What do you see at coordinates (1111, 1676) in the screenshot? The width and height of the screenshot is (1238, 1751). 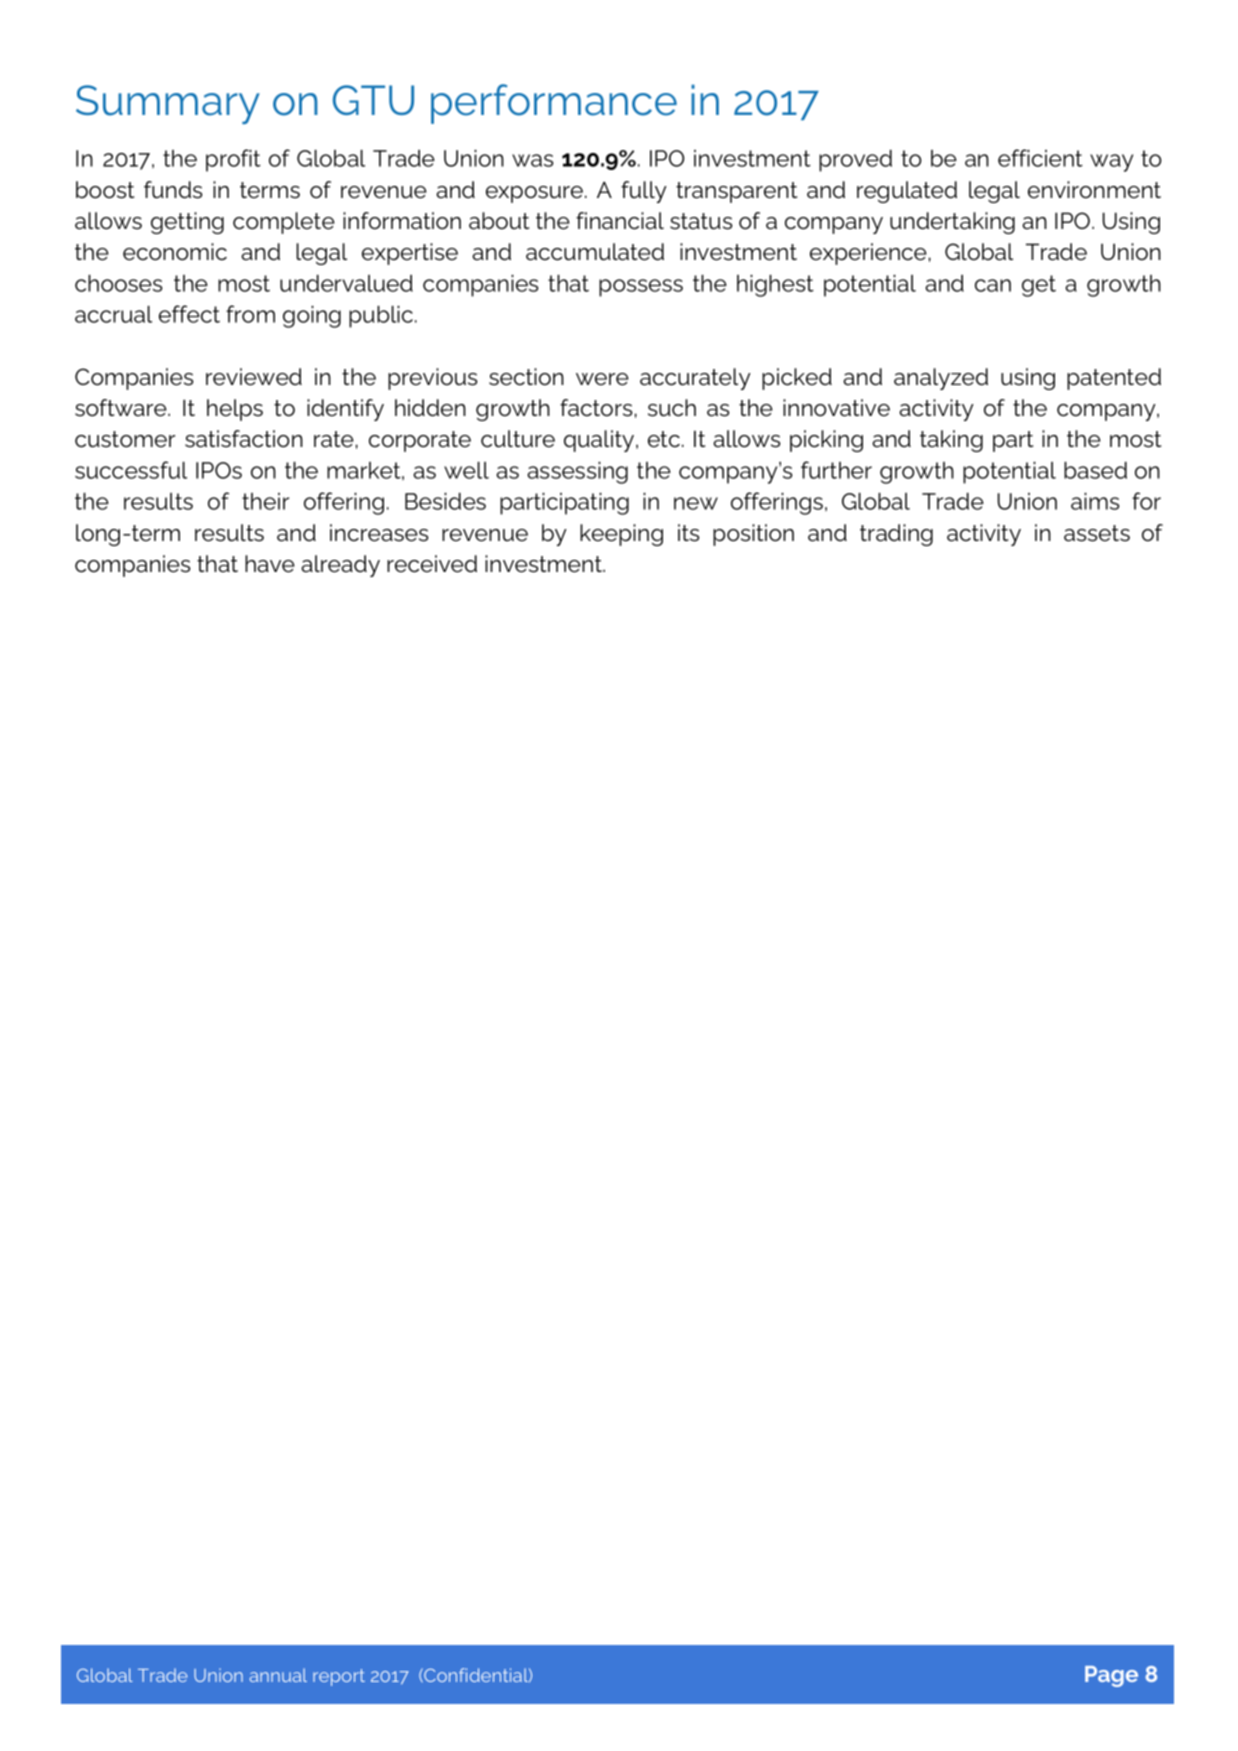 I see `Page` at bounding box center [1111, 1676].
